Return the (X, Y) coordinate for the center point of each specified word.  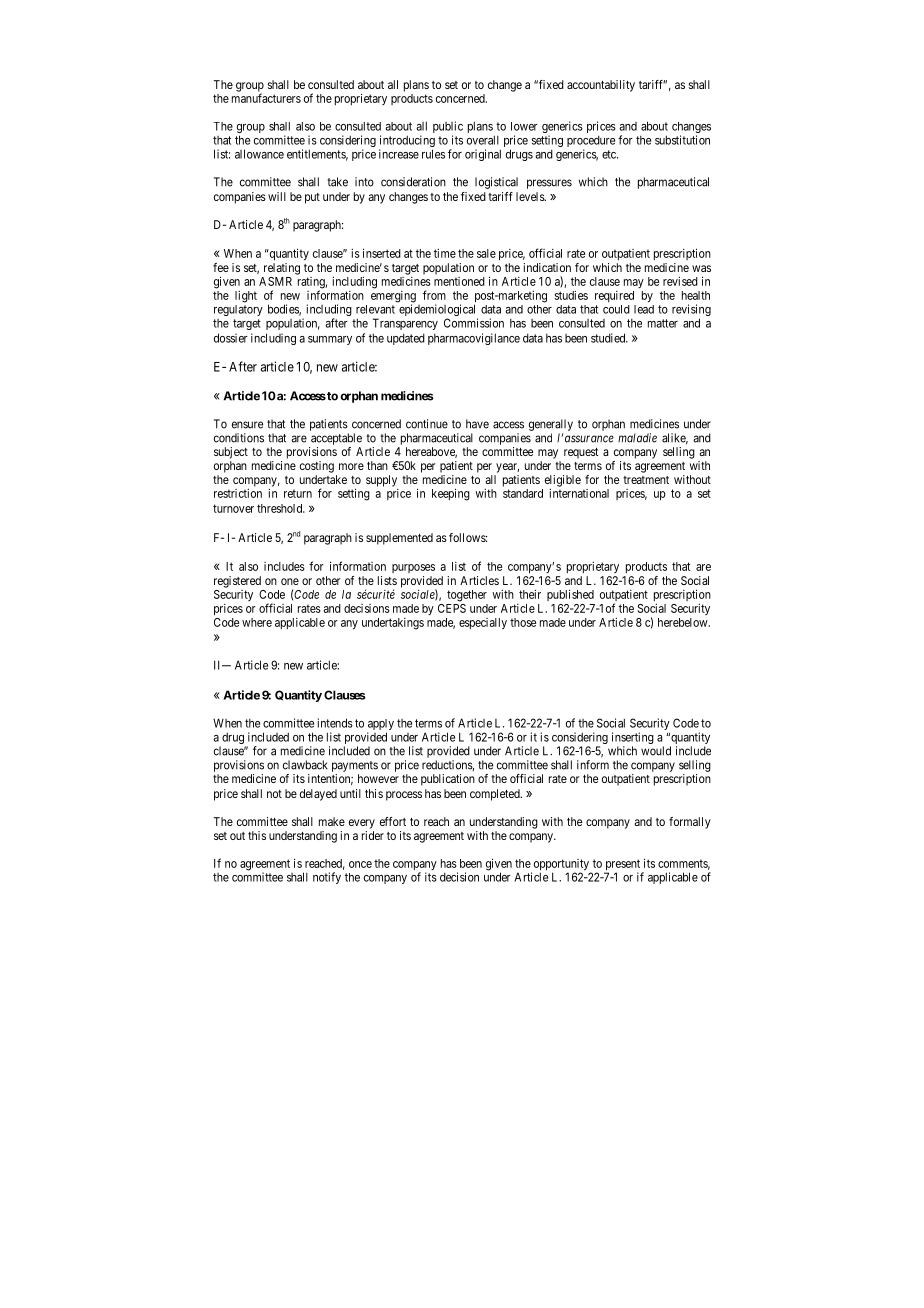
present (622, 866)
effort (393, 821)
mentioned (459, 281)
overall (483, 140)
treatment (646, 480)
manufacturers (266, 98)
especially (483, 624)
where (257, 622)
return (298, 493)
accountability (601, 86)
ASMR (275, 281)
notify (327, 878)
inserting (633, 739)
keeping (451, 494)
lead (644, 309)
